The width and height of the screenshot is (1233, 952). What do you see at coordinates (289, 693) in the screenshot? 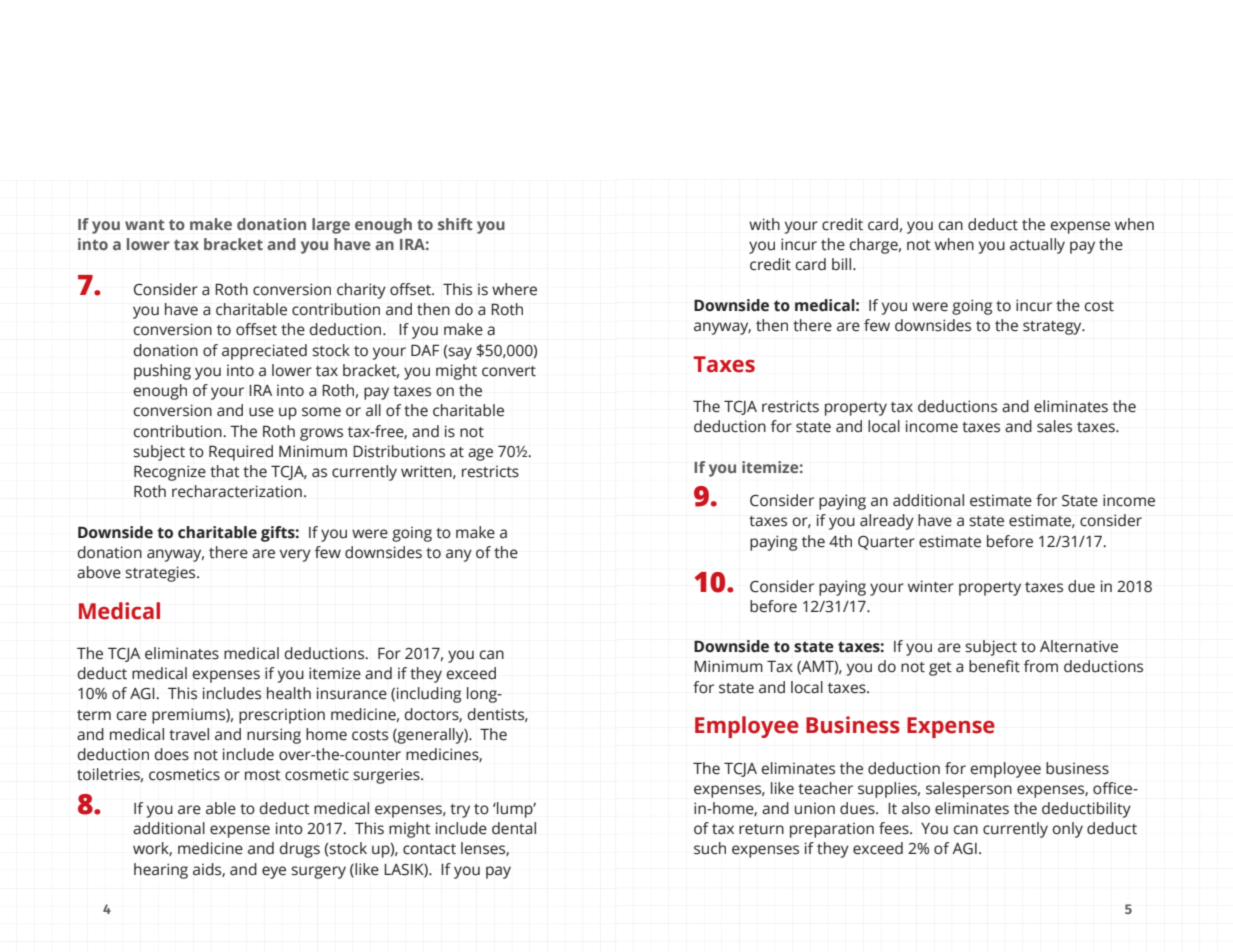
I see `health` at bounding box center [289, 693].
